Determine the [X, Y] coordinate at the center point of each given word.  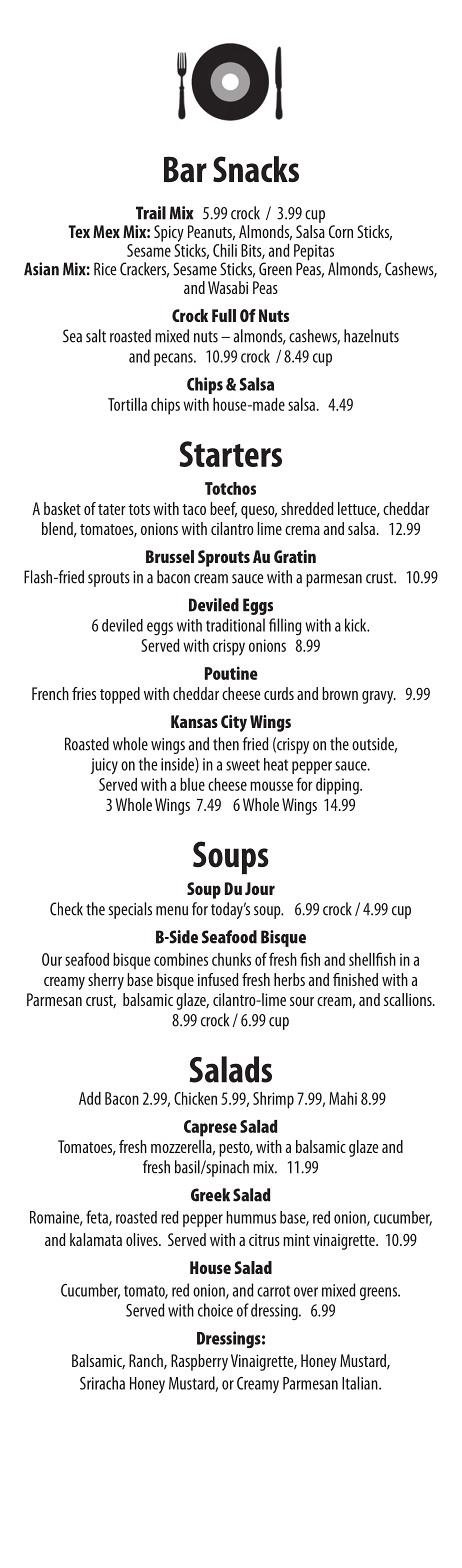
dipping [338, 786]
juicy [104, 766]
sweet [243, 765]
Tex [79, 231]
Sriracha [102, 1383]
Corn [341, 231]
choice [215, 1310]
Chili [225, 250]
